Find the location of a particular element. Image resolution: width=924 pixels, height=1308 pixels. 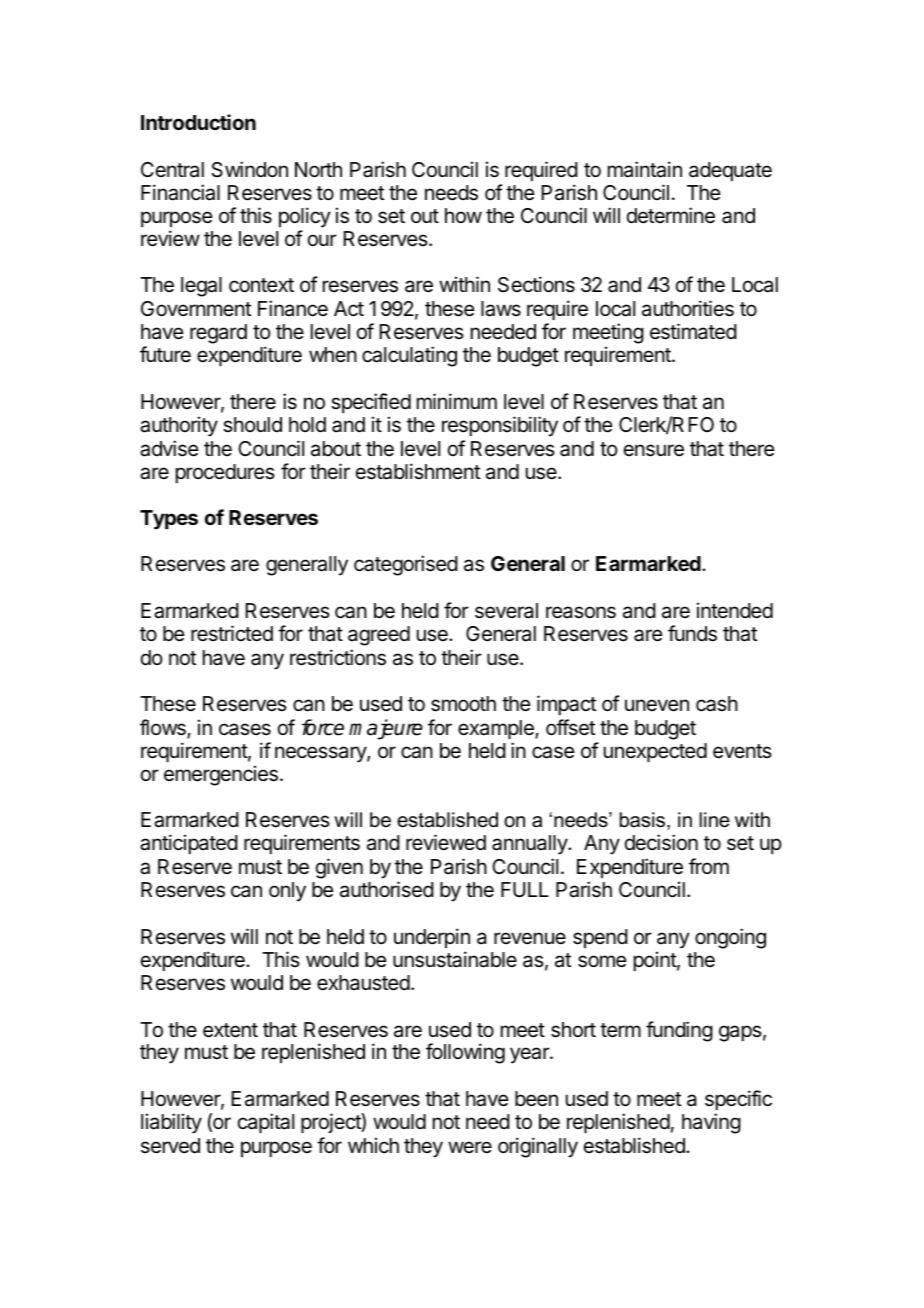

capital is located at coordinates (266, 1123).
